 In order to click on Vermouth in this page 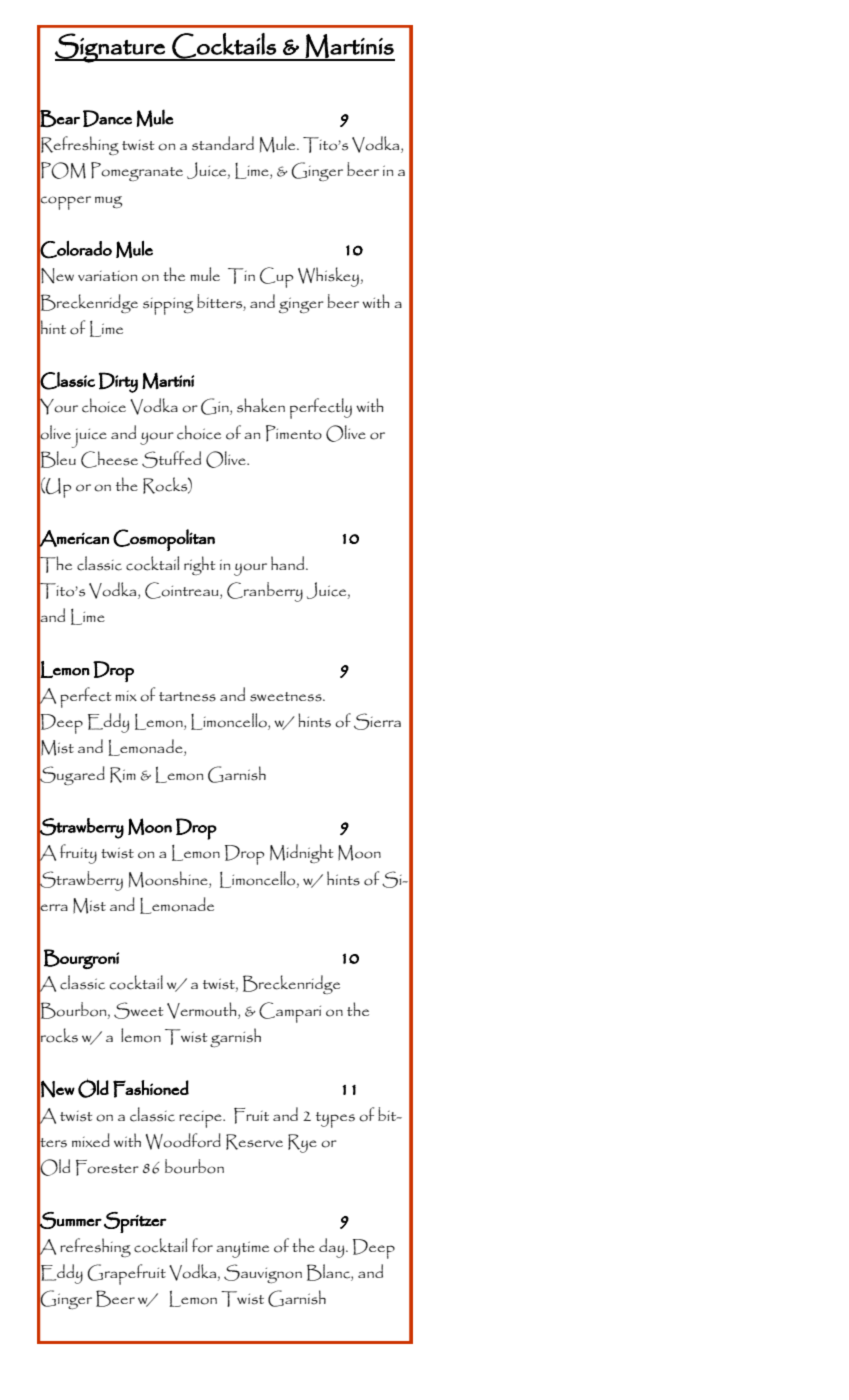, I will do `click(203, 1010)`.
